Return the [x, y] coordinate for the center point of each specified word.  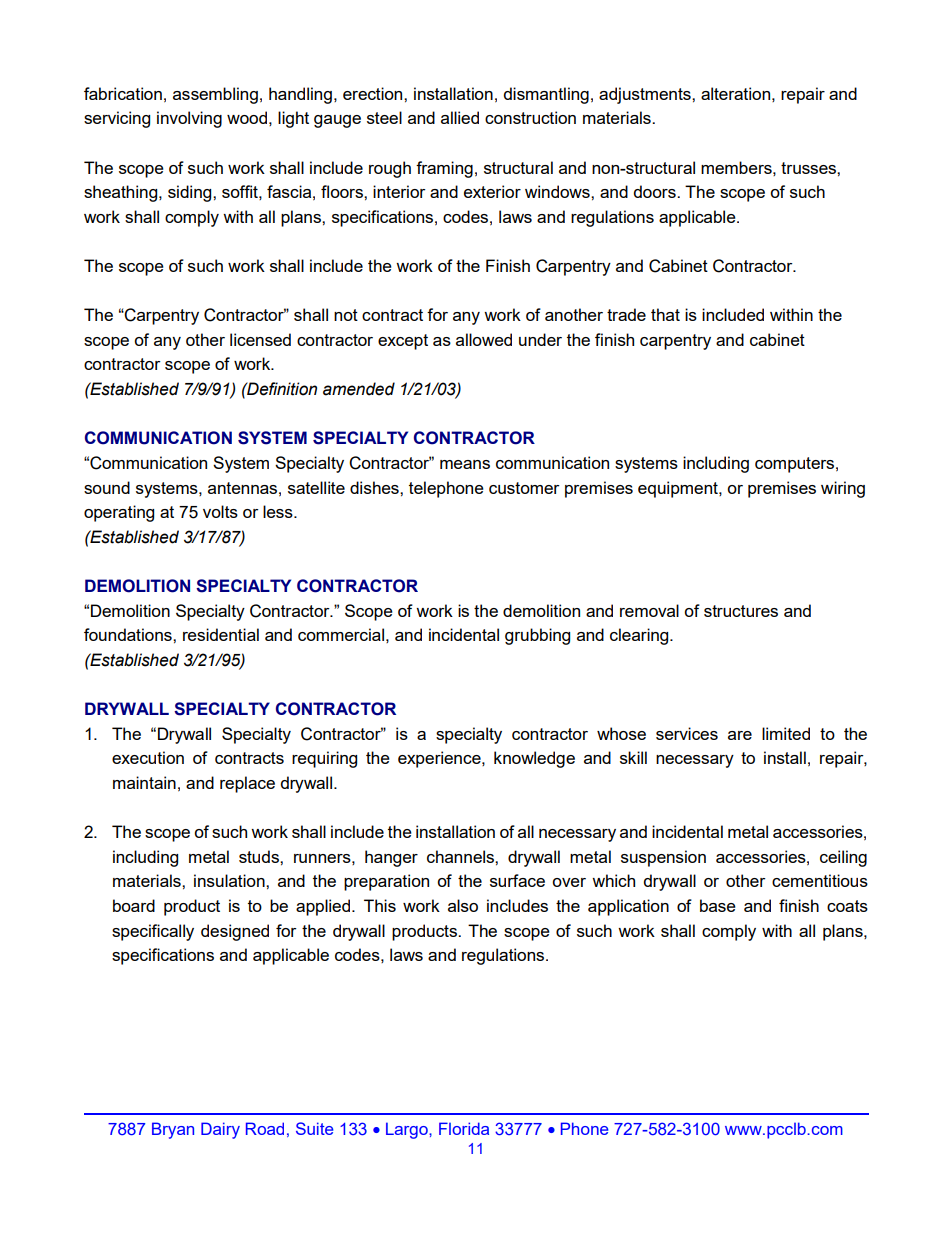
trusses [809, 168]
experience [440, 759]
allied [460, 117]
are [740, 735]
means [465, 464]
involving [189, 119]
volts [220, 511]
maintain [144, 782]
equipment [679, 489]
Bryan [173, 1130]
